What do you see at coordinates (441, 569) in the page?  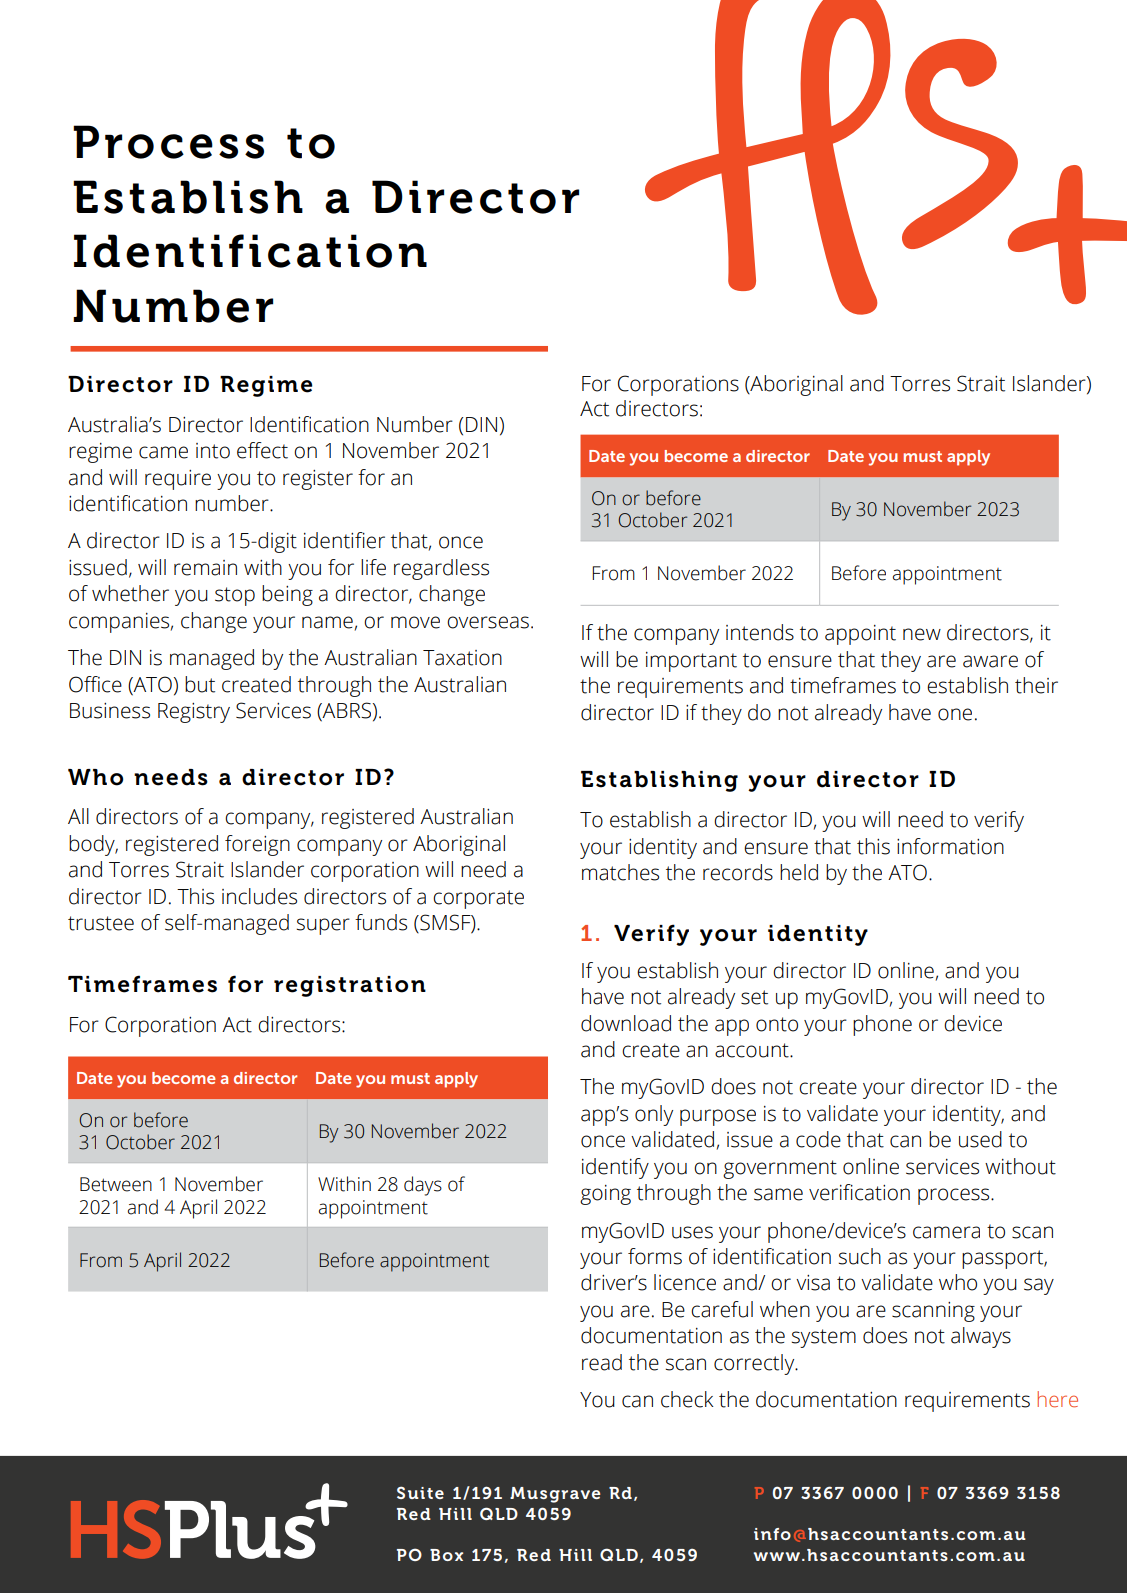 I see `regardless` at bounding box center [441, 569].
